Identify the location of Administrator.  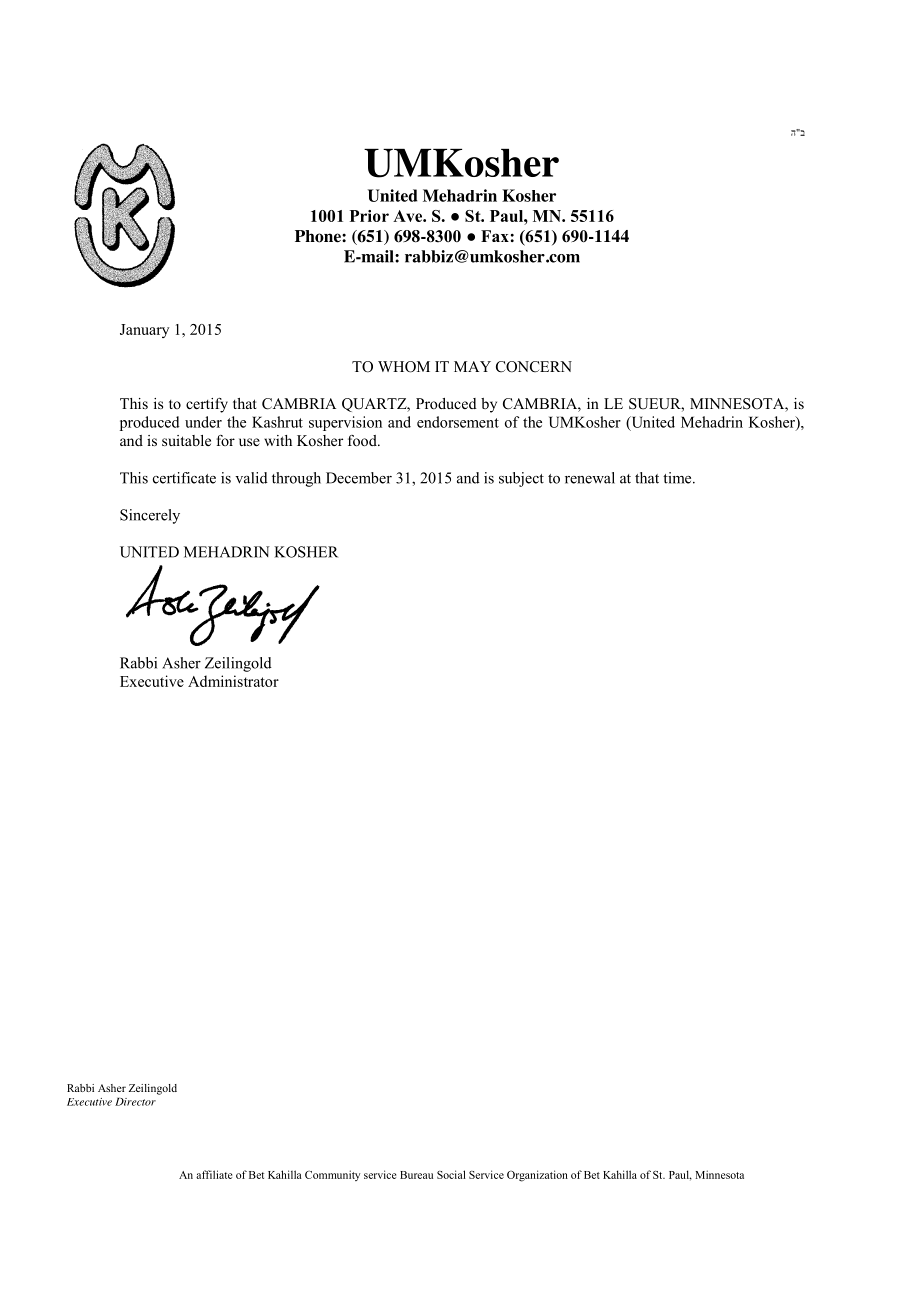
(233, 681).
